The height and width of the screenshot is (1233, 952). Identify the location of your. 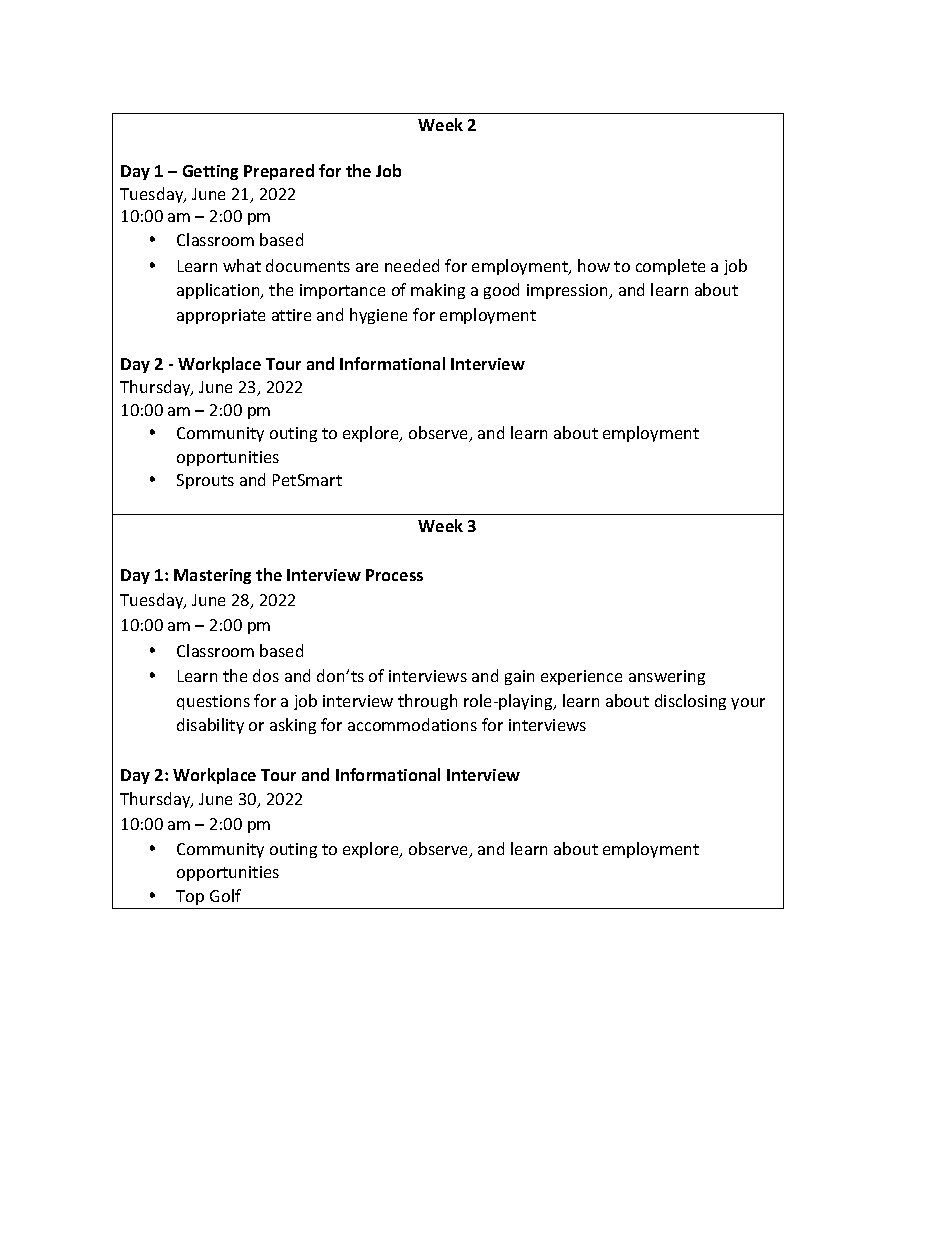
(748, 704).
